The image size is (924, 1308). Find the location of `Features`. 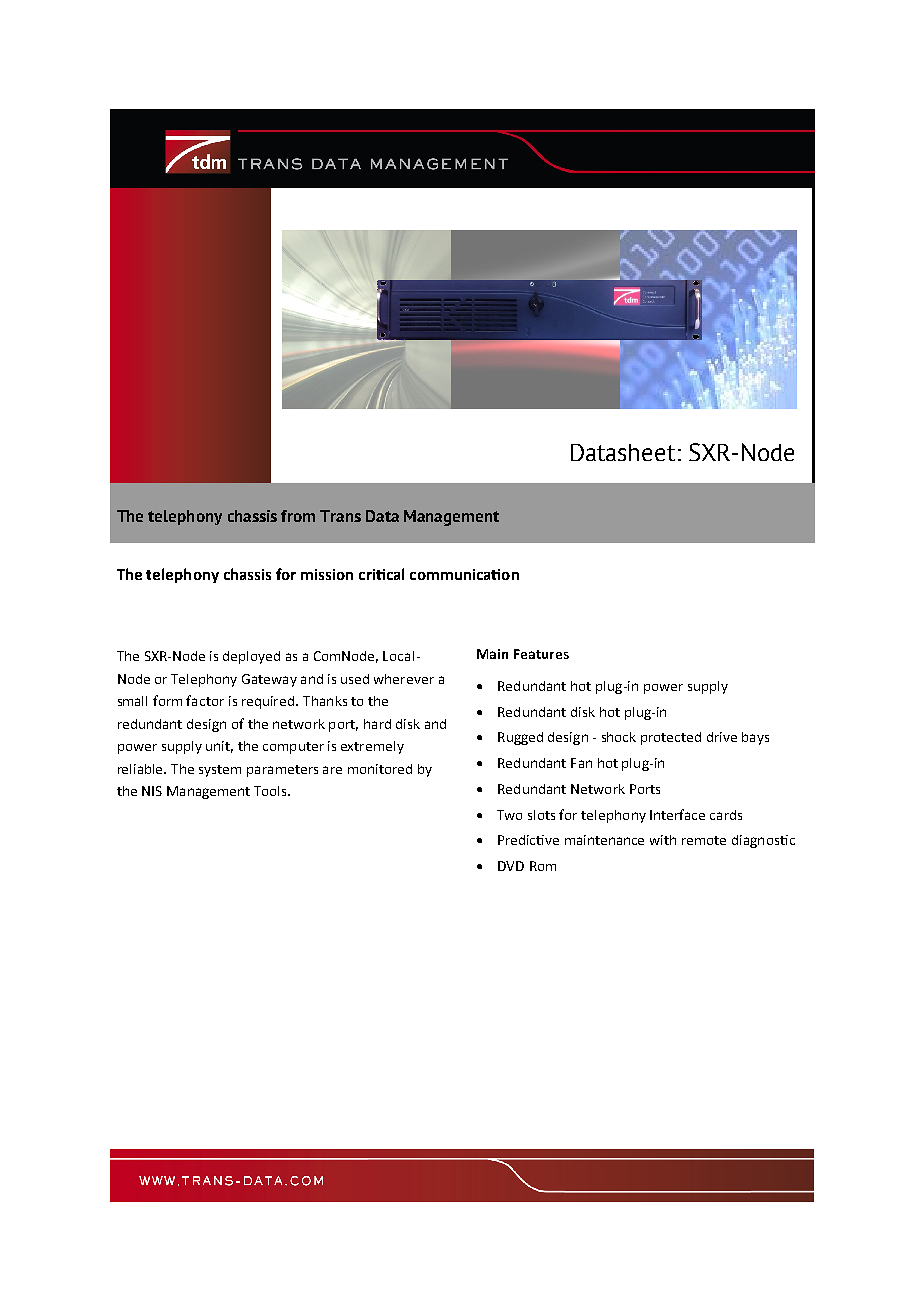

Features is located at coordinates (541, 654).
